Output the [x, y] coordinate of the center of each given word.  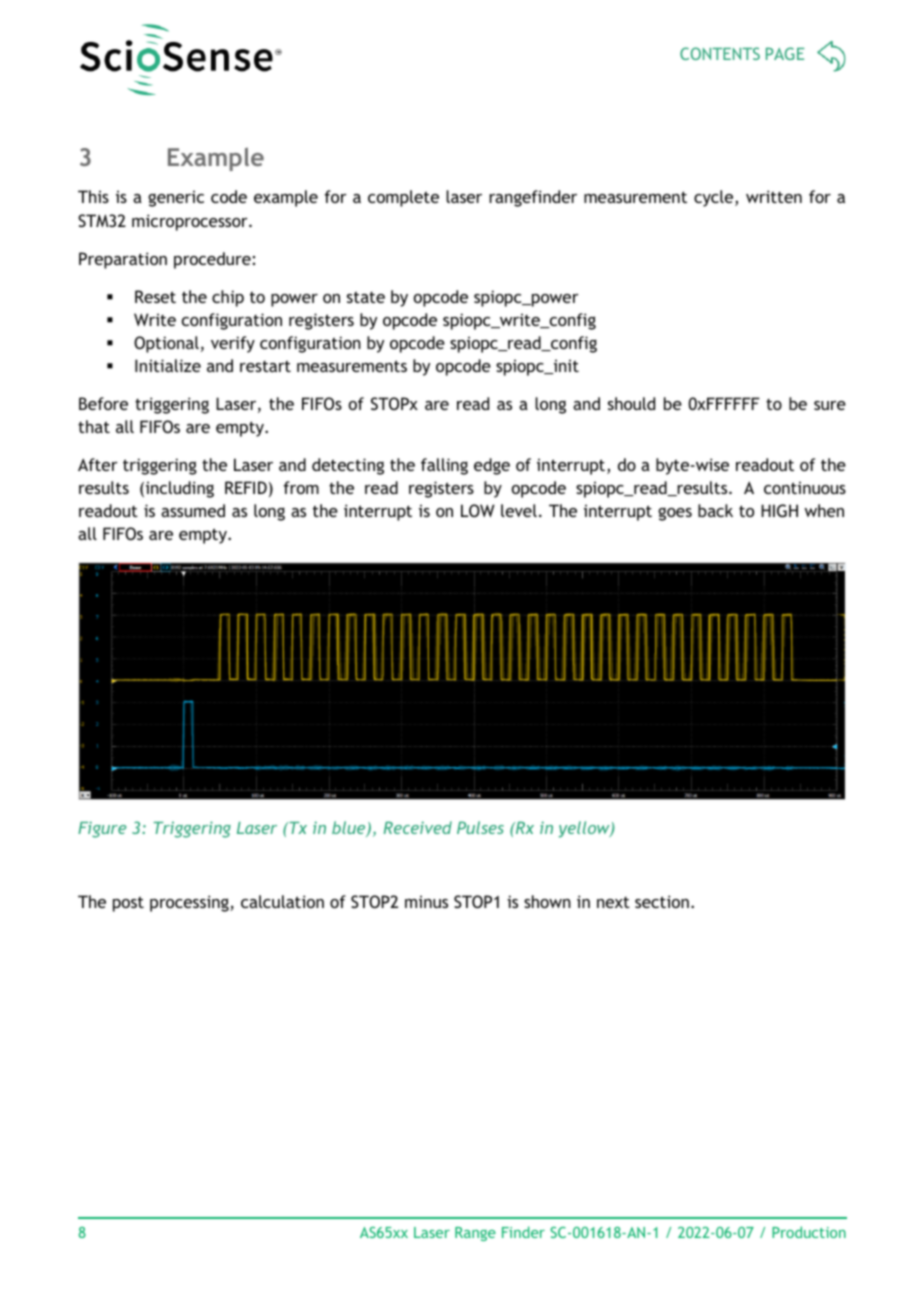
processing [190, 903]
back [715, 510]
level [519, 510]
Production [809, 1232]
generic [176, 199]
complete [403, 198]
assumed [193, 510]
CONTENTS [720, 53]
